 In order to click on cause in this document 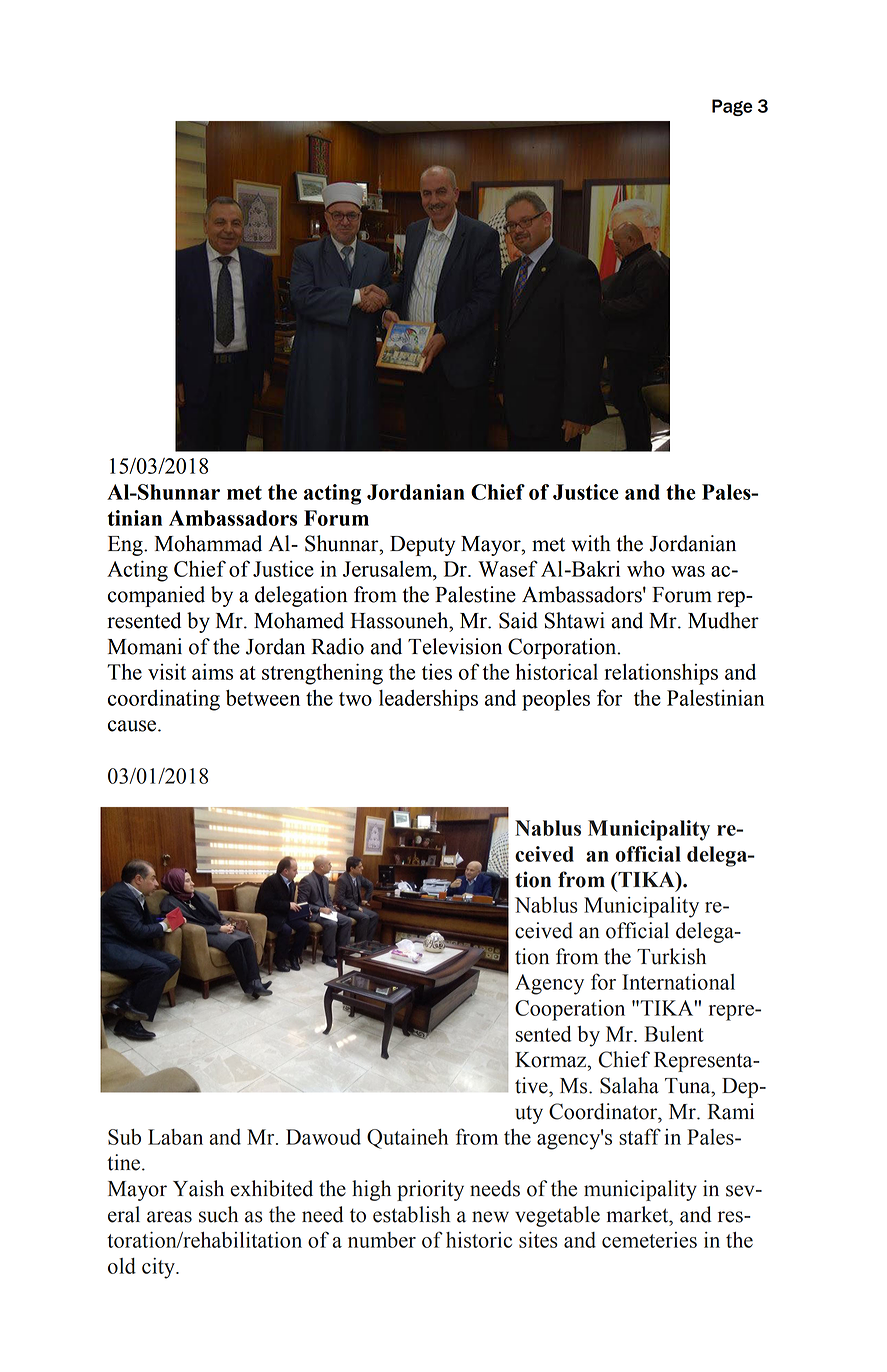, I will do `click(133, 726)`.
